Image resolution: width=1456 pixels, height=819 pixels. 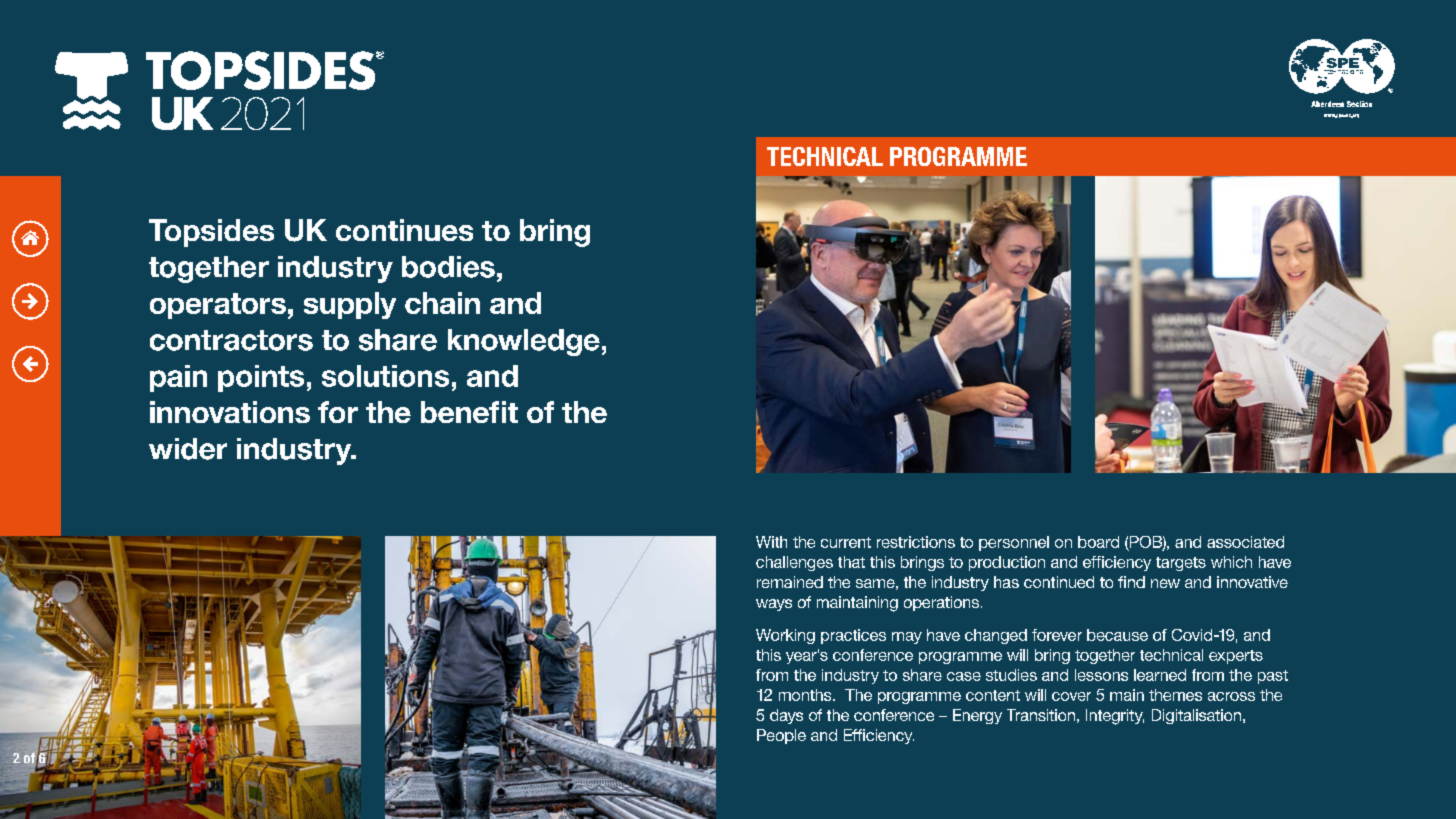 I want to click on continues, so click(x=404, y=230).
